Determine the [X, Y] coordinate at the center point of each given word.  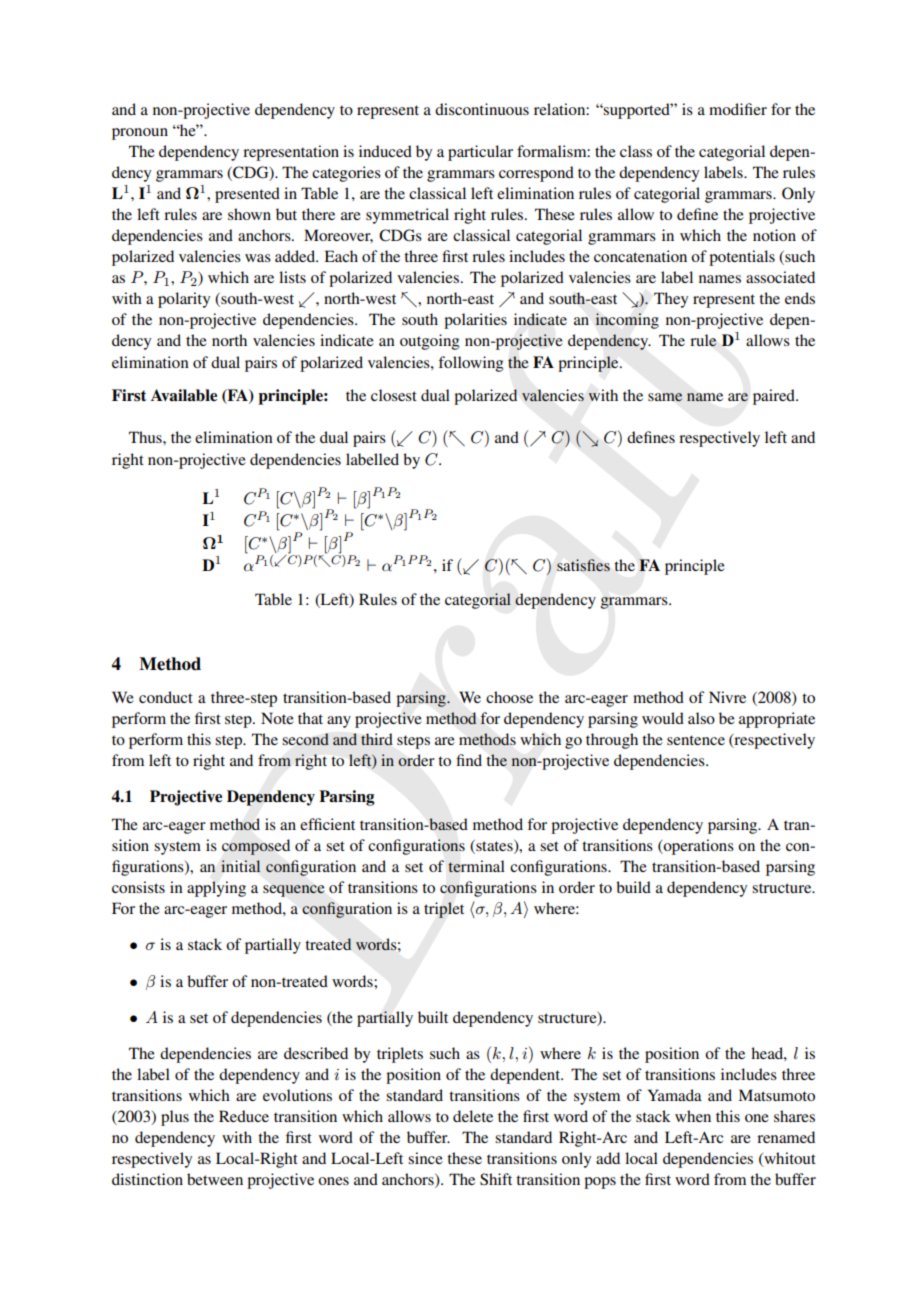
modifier [738, 109]
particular [480, 153]
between [215, 1179]
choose [509, 697]
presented [247, 195]
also [701, 718]
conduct [166, 697]
